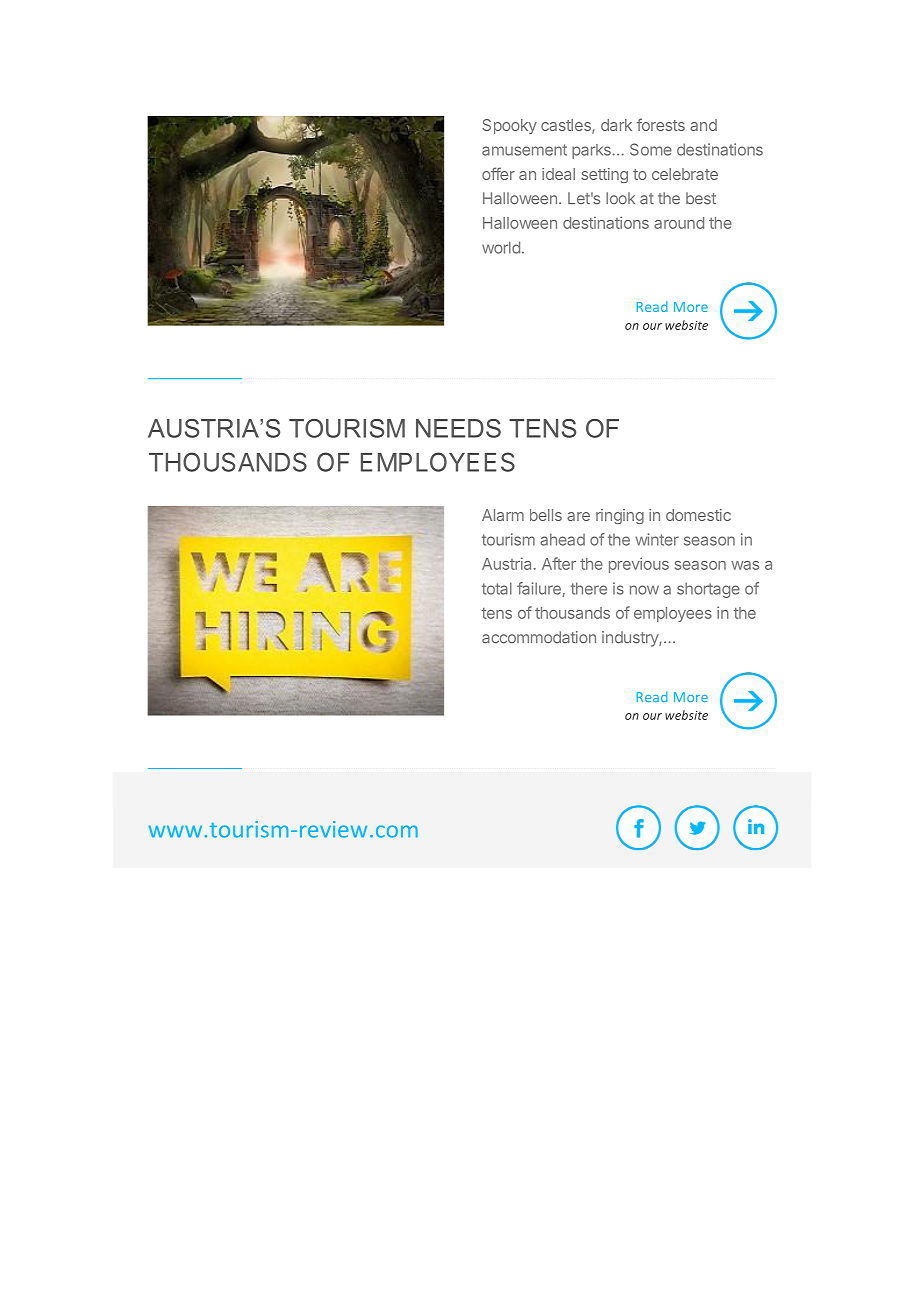 The image size is (924, 1308). What do you see at coordinates (685, 174) in the document?
I see `celebrate` at bounding box center [685, 174].
